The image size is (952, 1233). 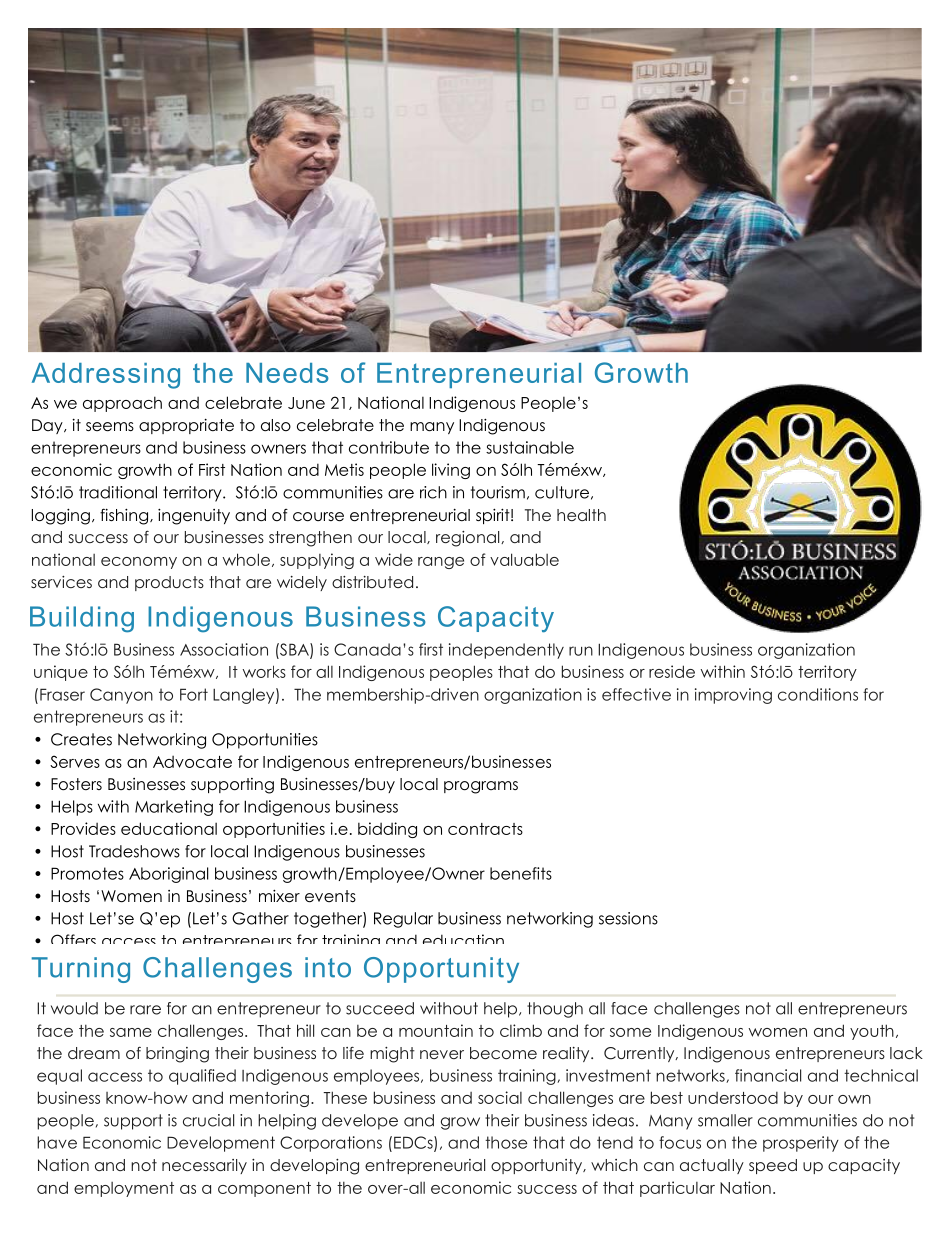 What do you see at coordinates (562, 492) in the screenshot?
I see `culture` at bounding box center [562, 492].
